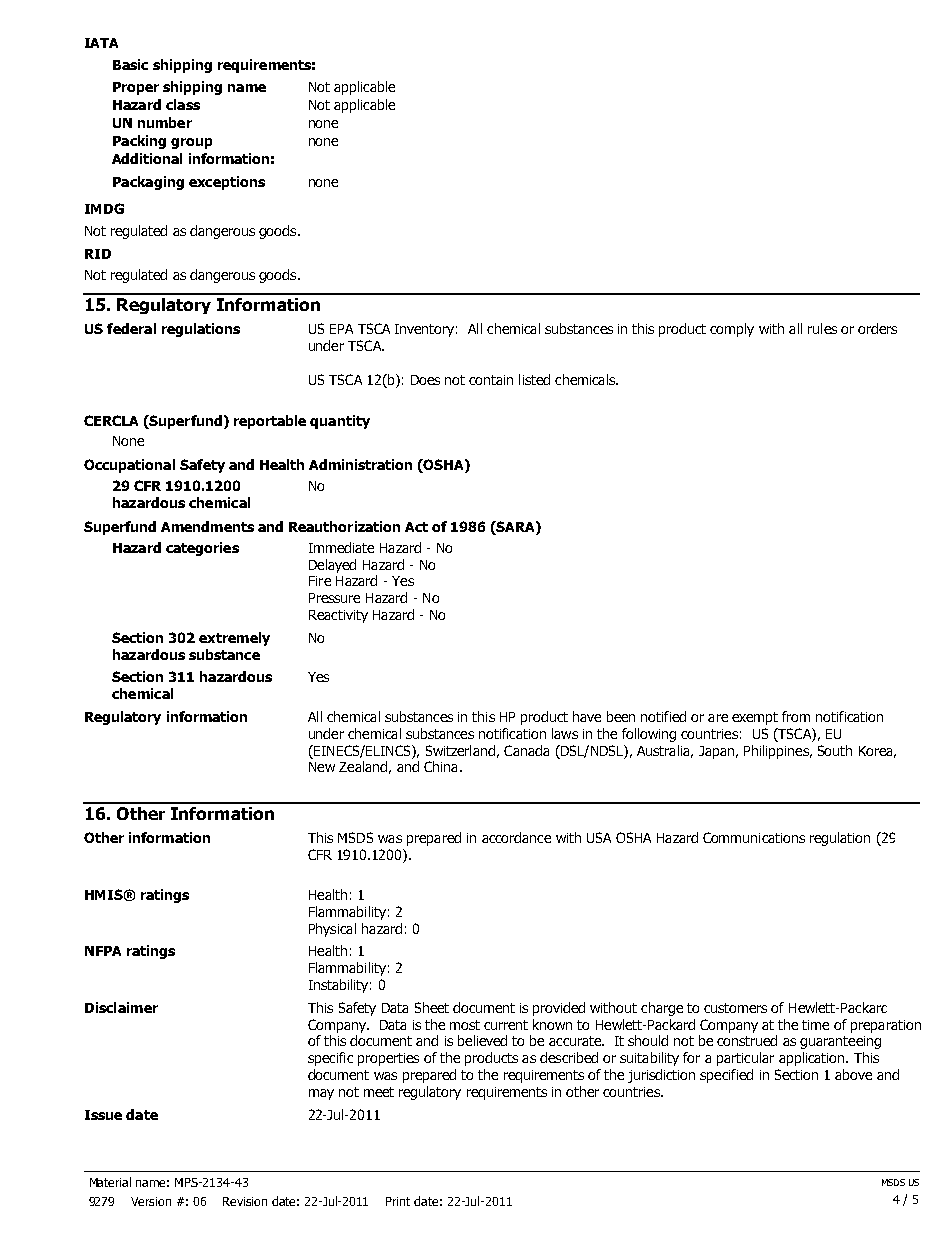 The image size is (952, 1233). What do you see at coordinates (183, 104) in the page?
I see `class` at bounding box center [183, 104].
